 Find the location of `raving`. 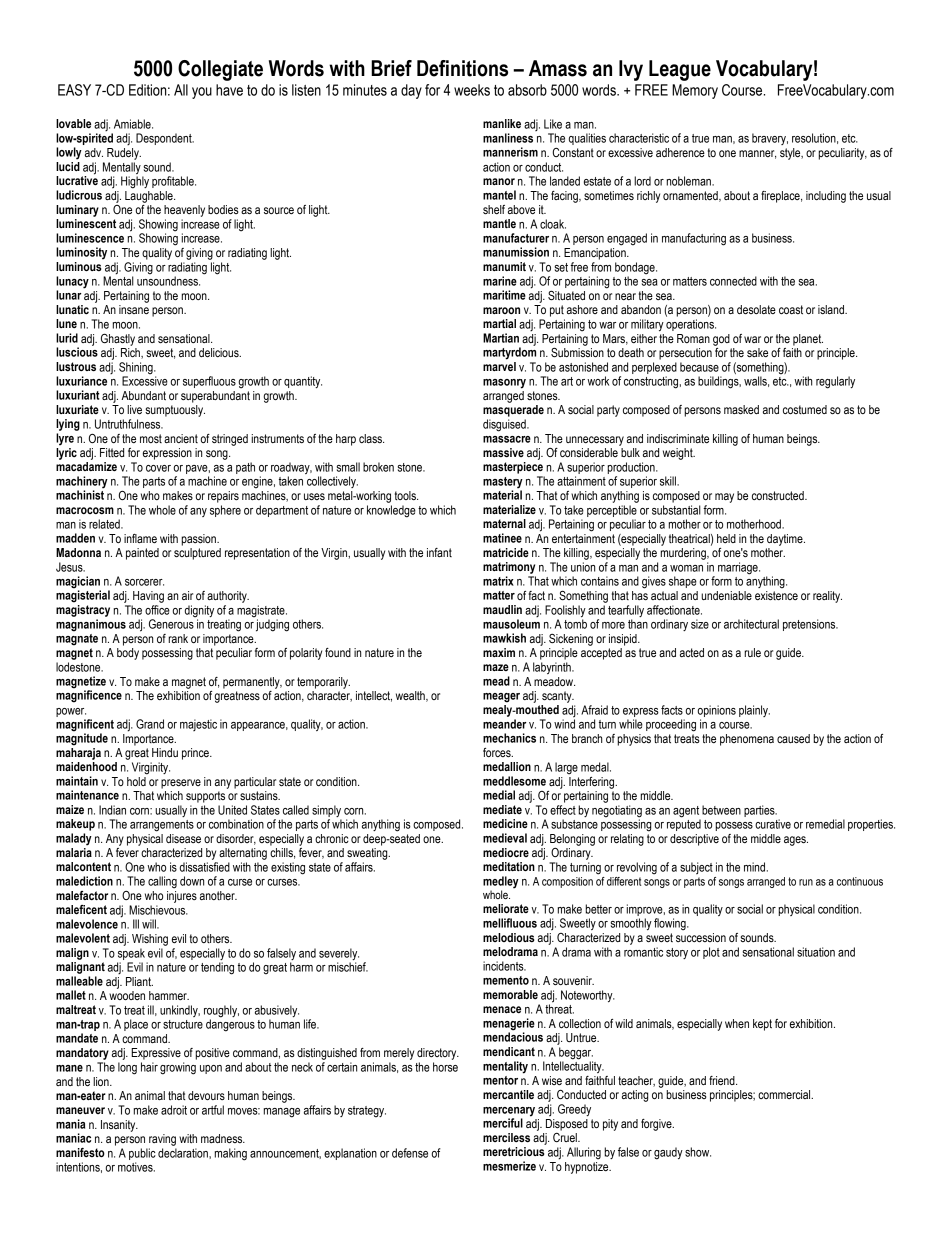

raving is located at coordinates (162, 1140).
